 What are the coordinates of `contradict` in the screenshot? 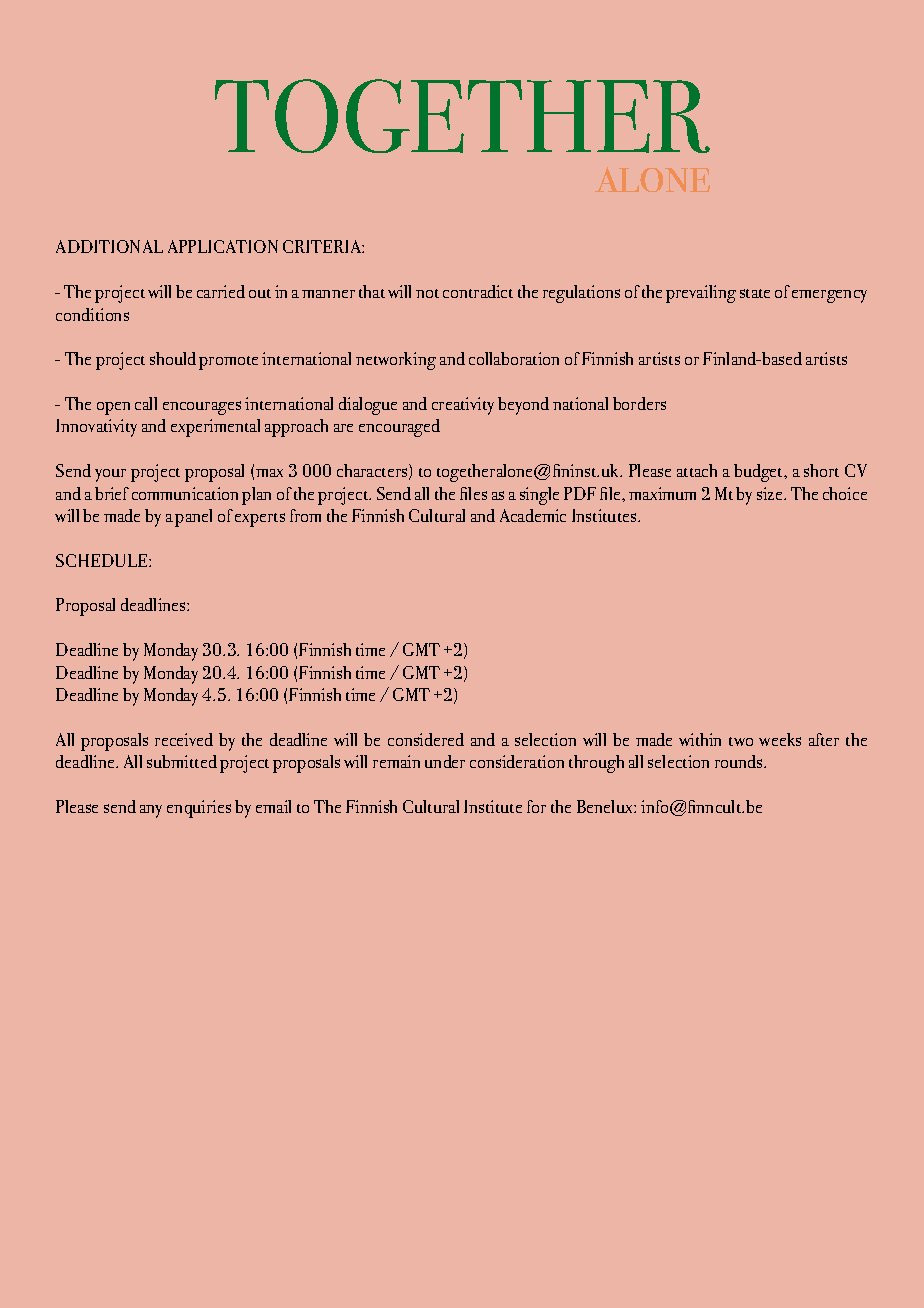 It's located at (478, 291).
